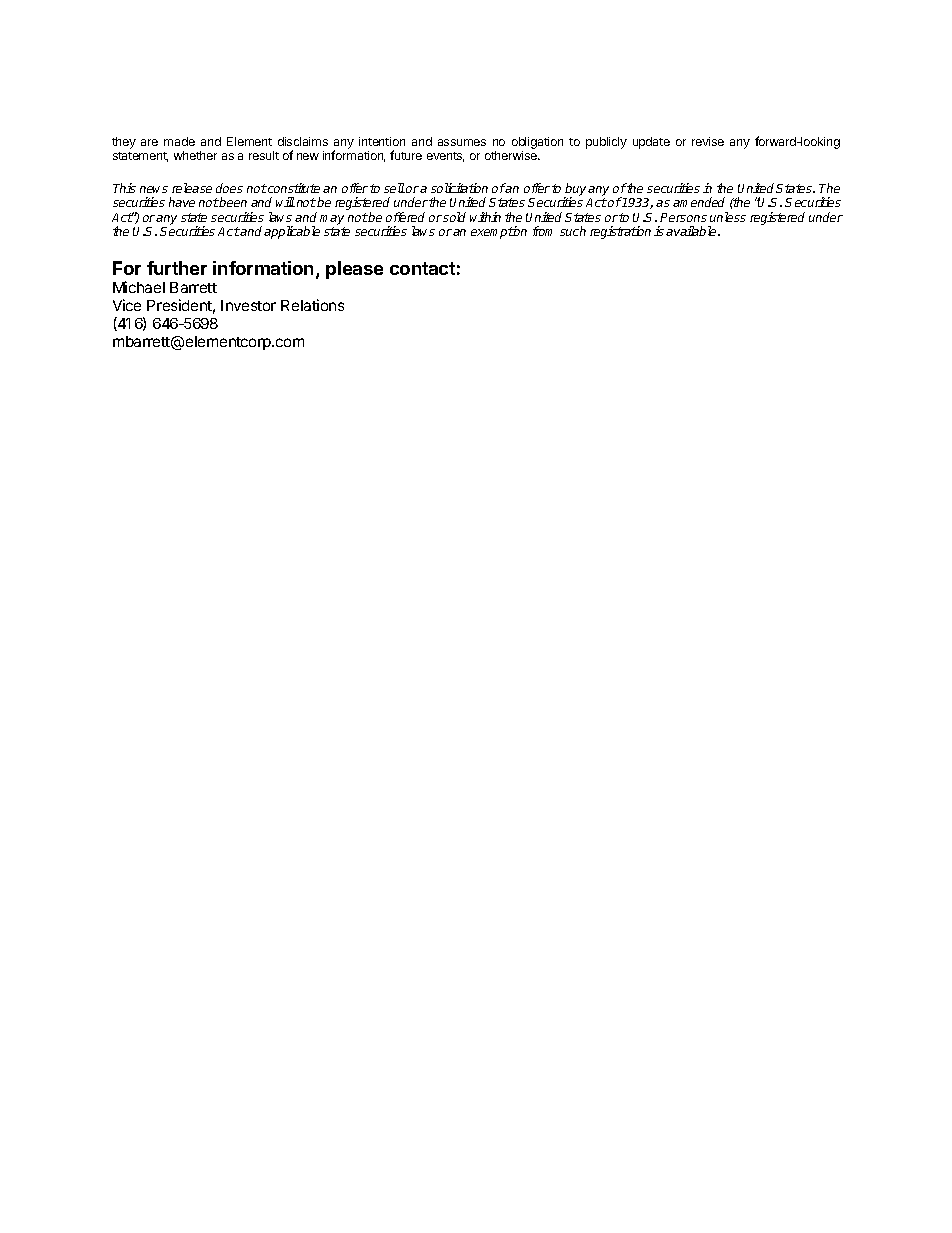 This image has height=1233, width=952. Describe the element at coordinates (620, 232) in the image. I see `registration` at that location.
